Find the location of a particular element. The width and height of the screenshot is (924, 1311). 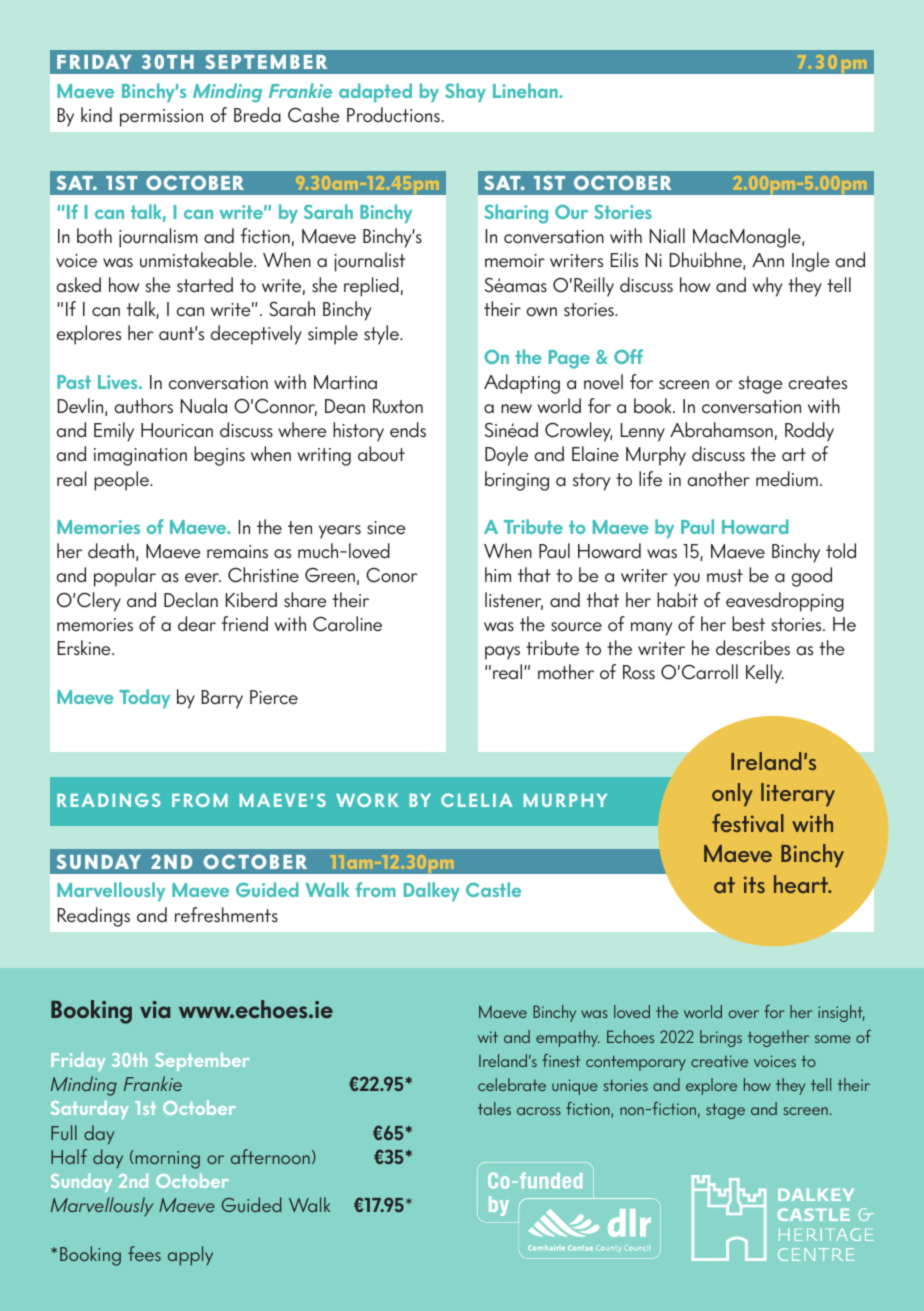

another is located at coordinates (718, 479).
